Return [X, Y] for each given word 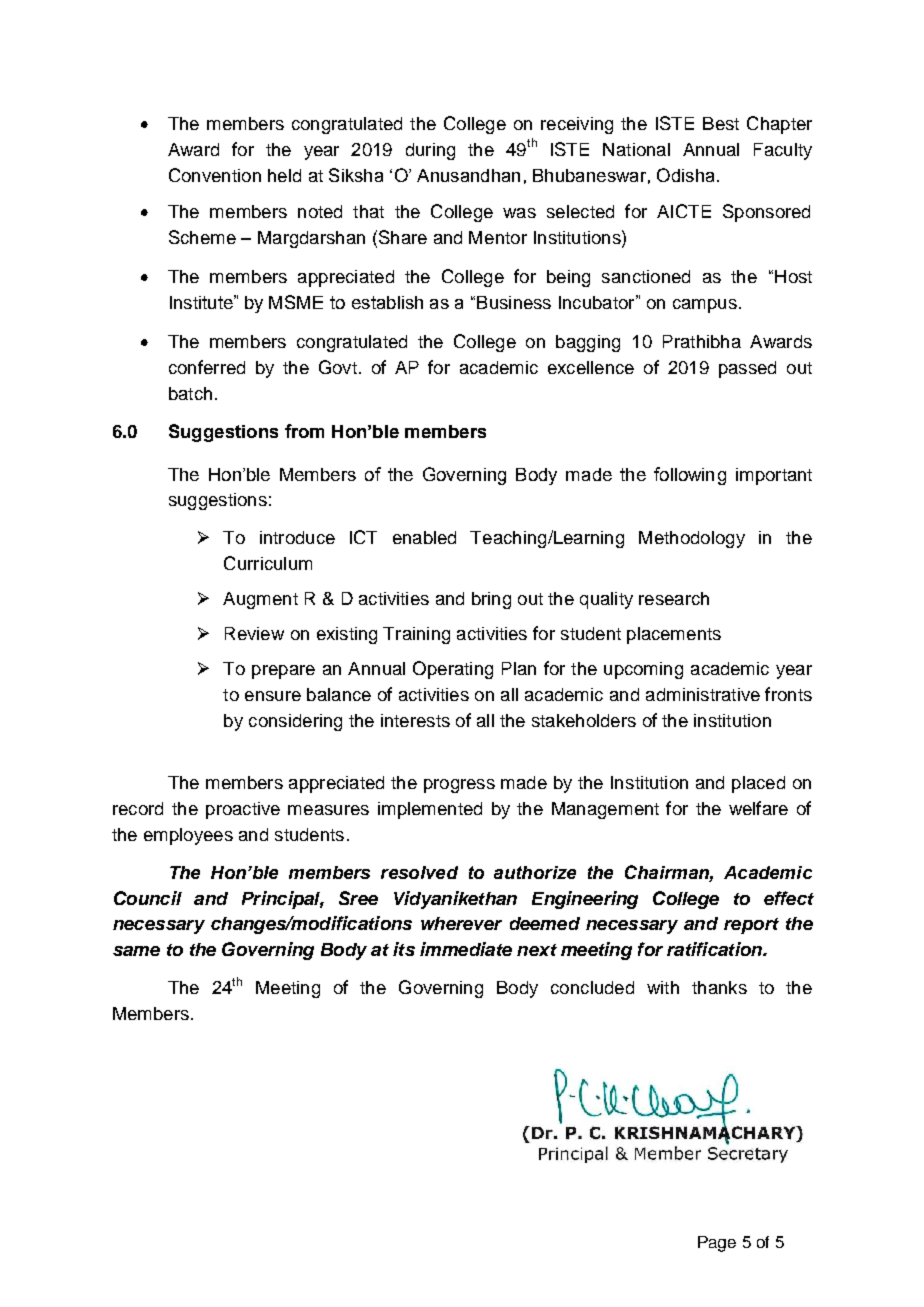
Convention [215, 175]
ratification [715, 949]
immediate [466, 949]
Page [717, 1244]
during [430, 151]
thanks [719, 987]
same [136, 951]
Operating [453, 670]
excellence [591, 367]
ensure [273, 696]
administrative [703, 694]
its [404, 949]
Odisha [685, 175]
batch [190, 393]
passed [747, 369]
